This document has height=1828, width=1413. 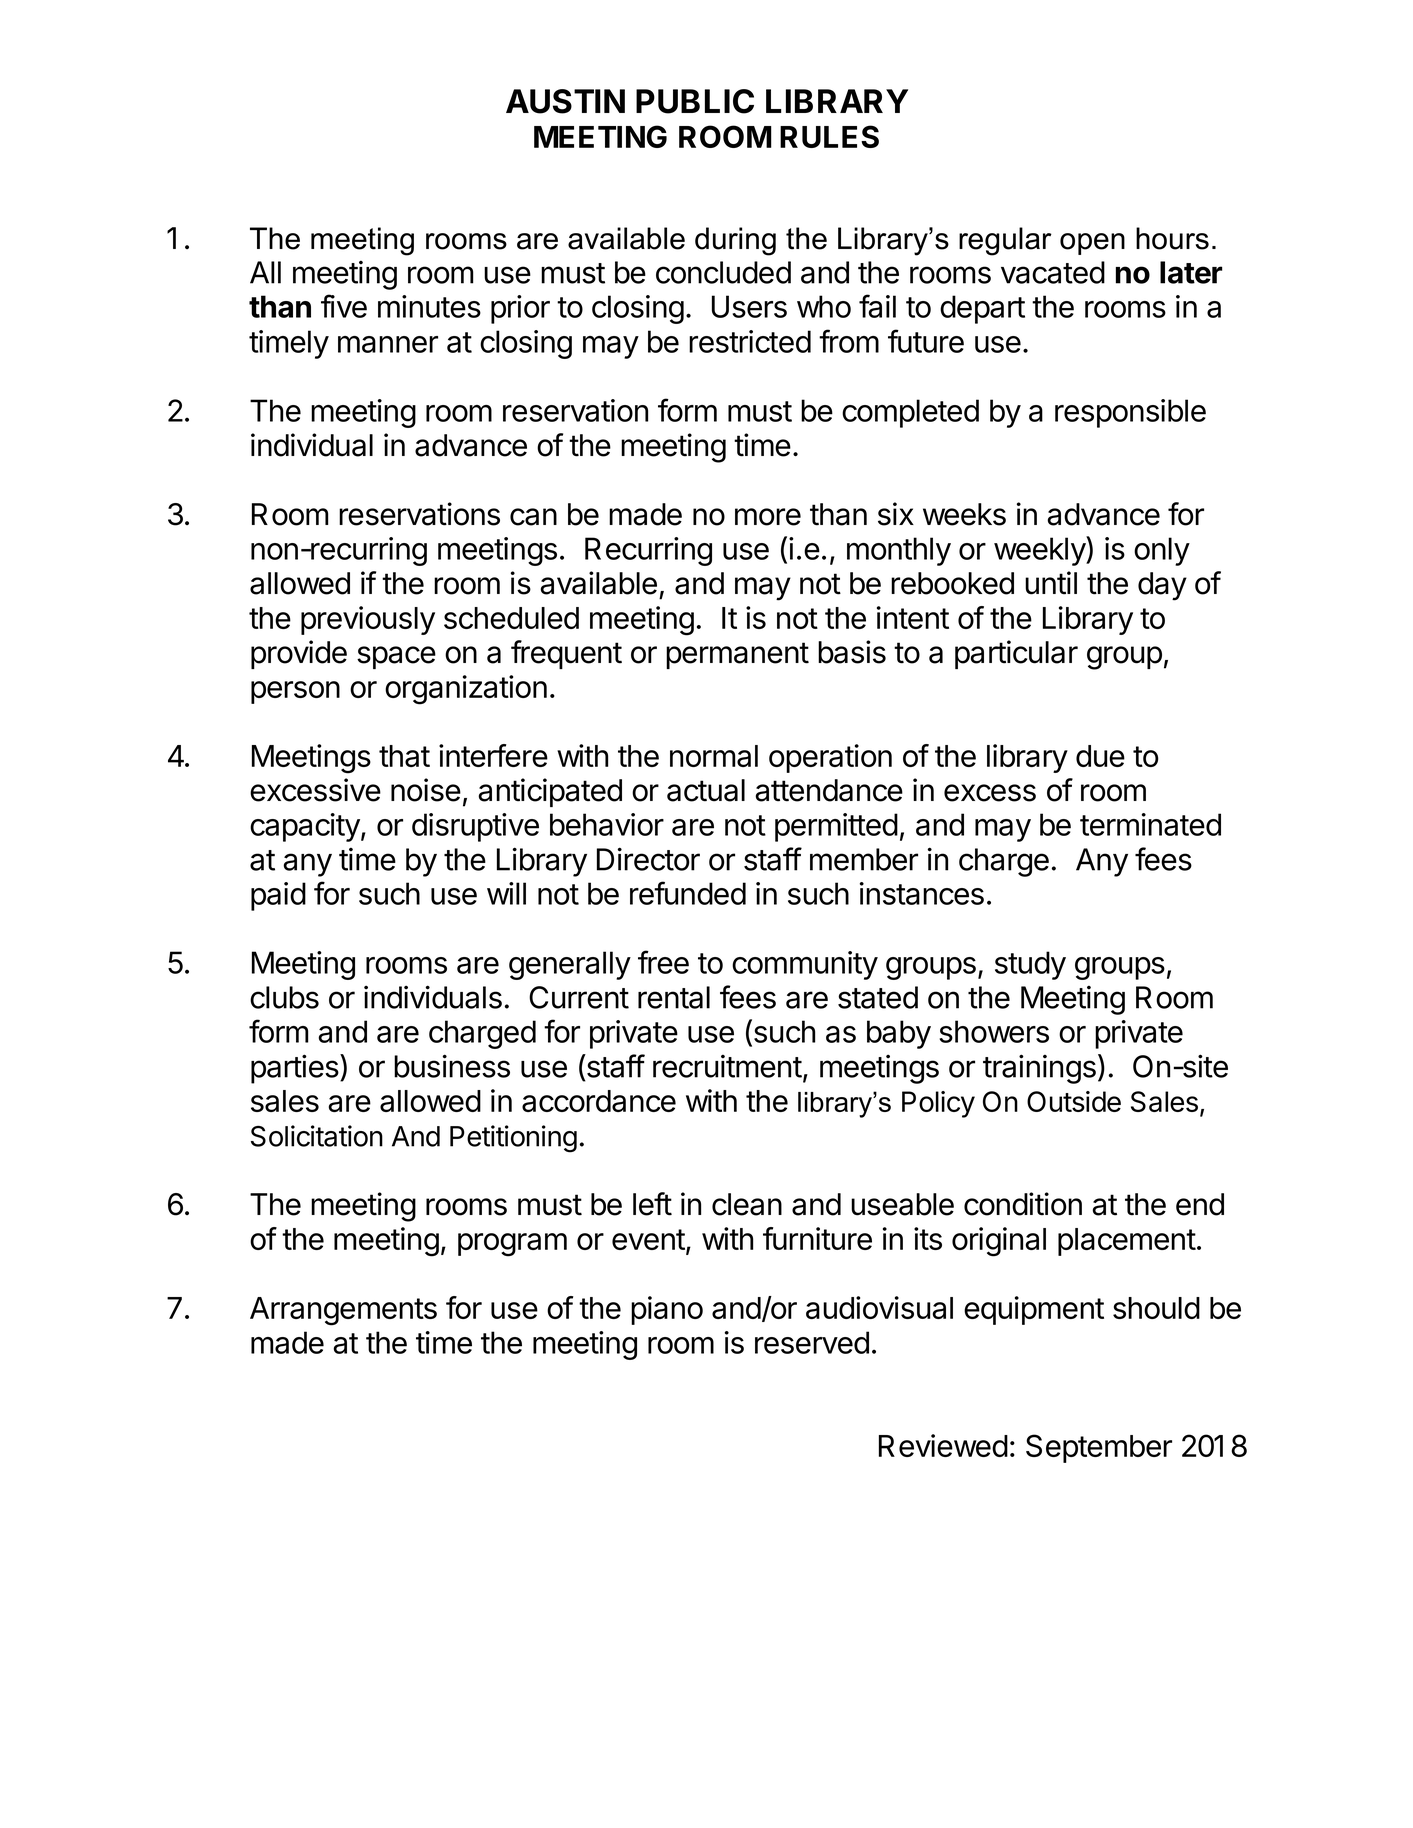 What do you see at coordinates (695, 101) in the document?
I see `PUBLIC` at bounding box center [695, 101].
